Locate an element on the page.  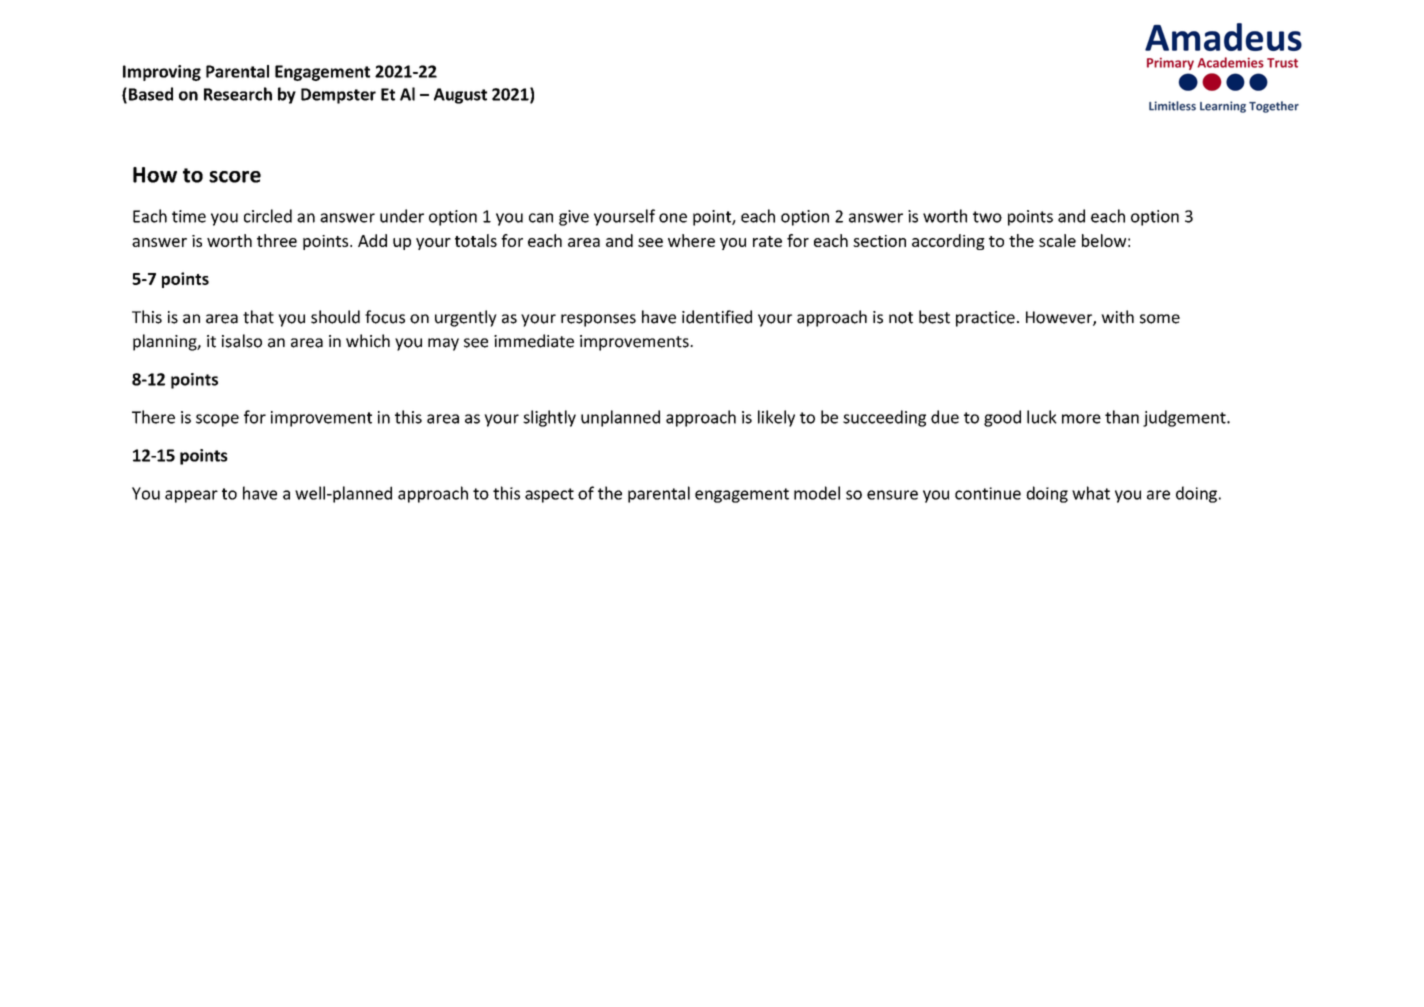
two is located at coordinates (987, 217).
